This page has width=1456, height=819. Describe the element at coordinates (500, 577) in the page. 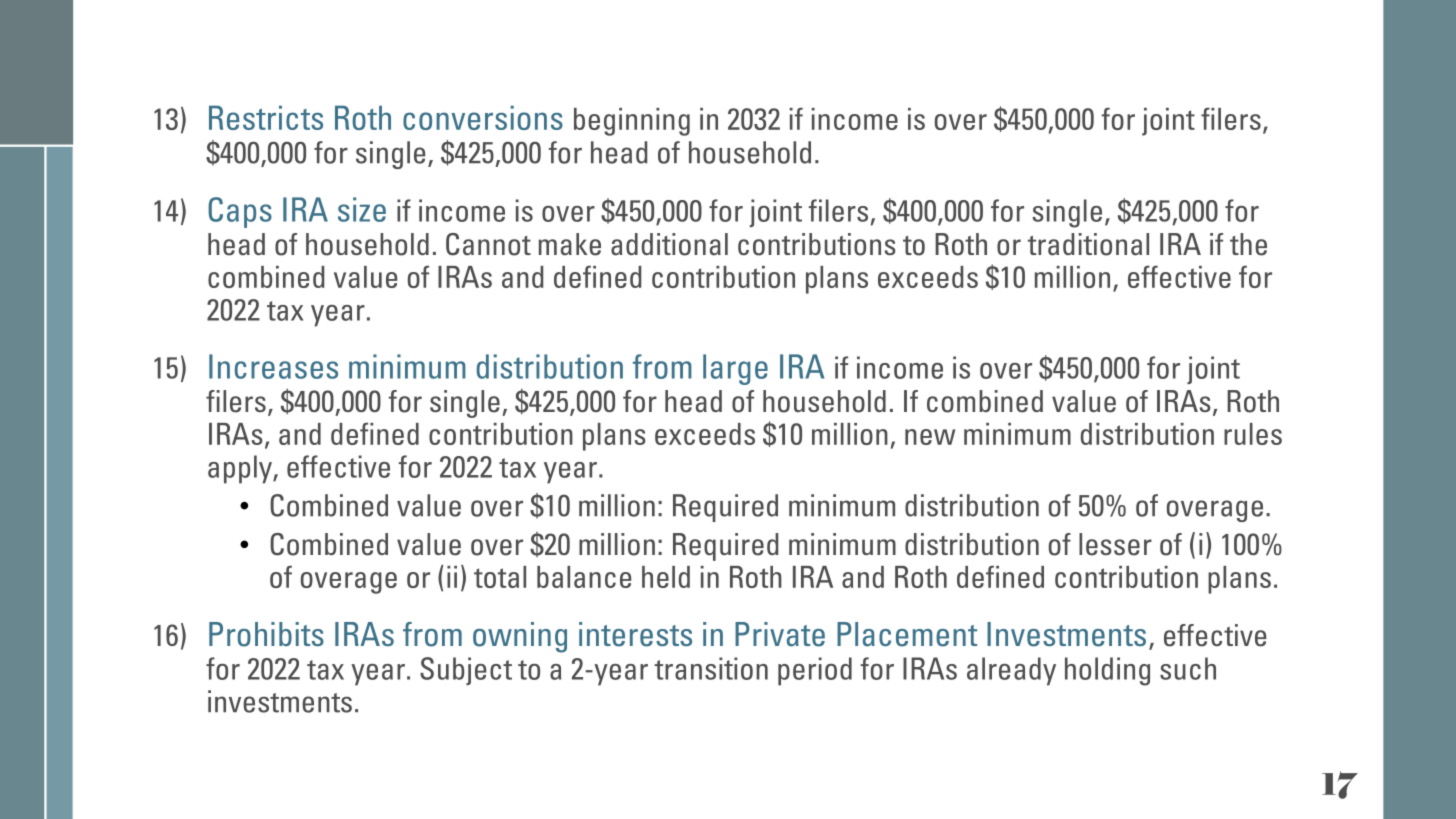

I see `total` at that location.
